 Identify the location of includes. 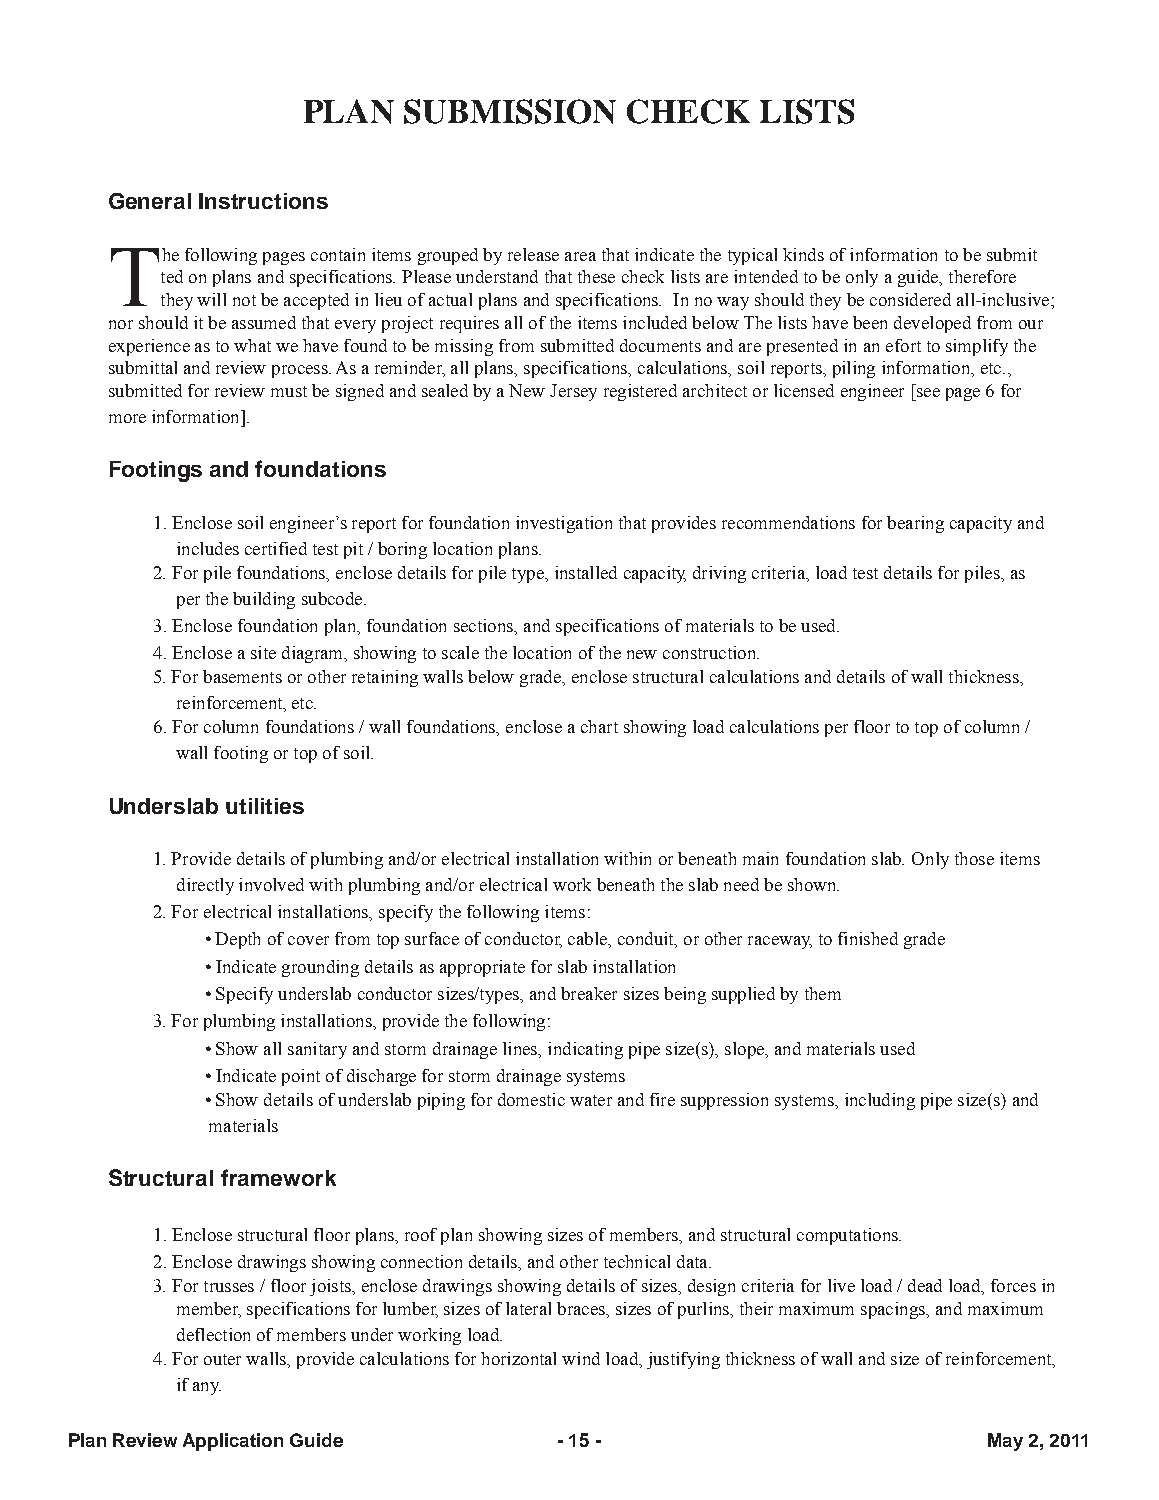
(208, 548).
